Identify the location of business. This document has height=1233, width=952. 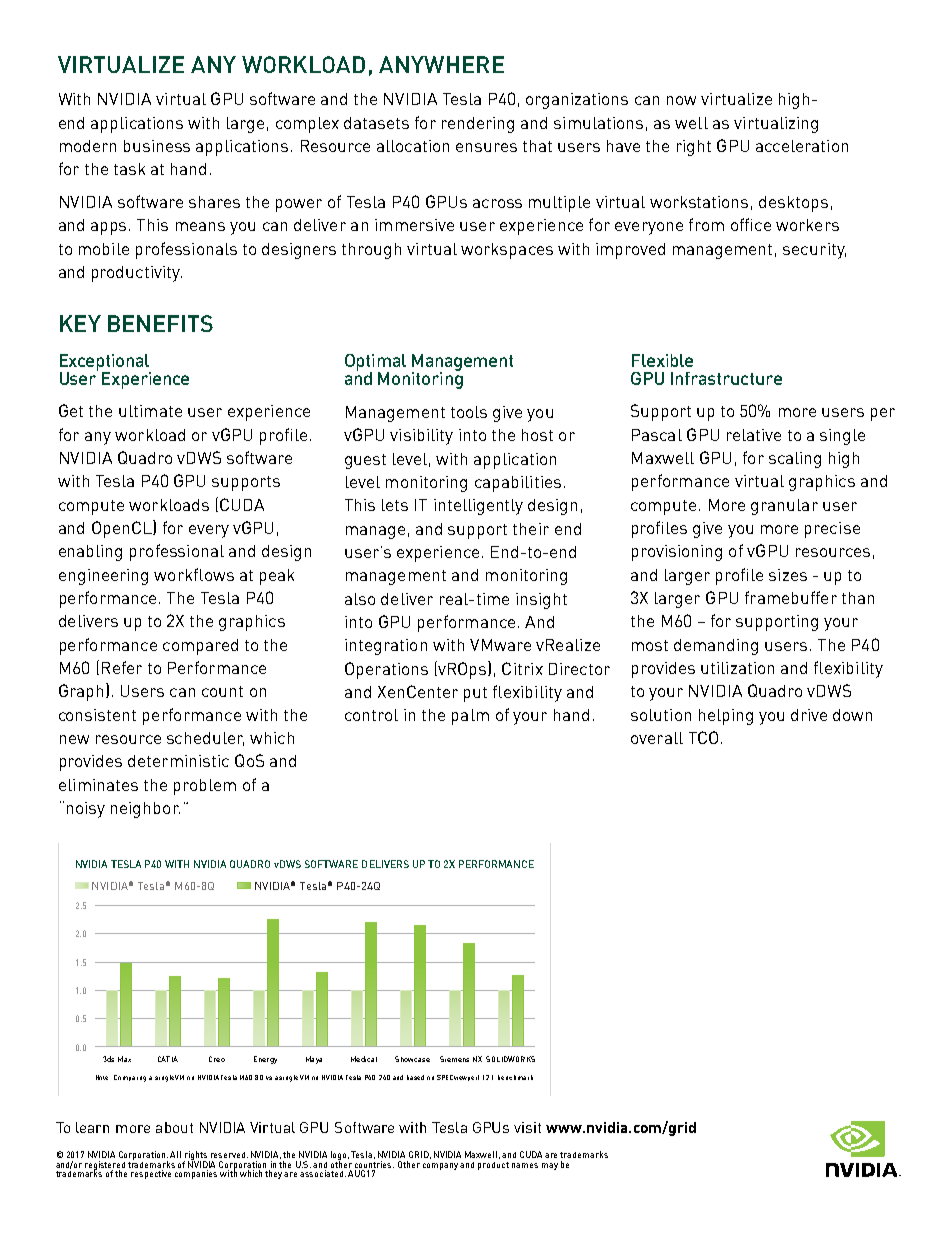
(157, 146).
